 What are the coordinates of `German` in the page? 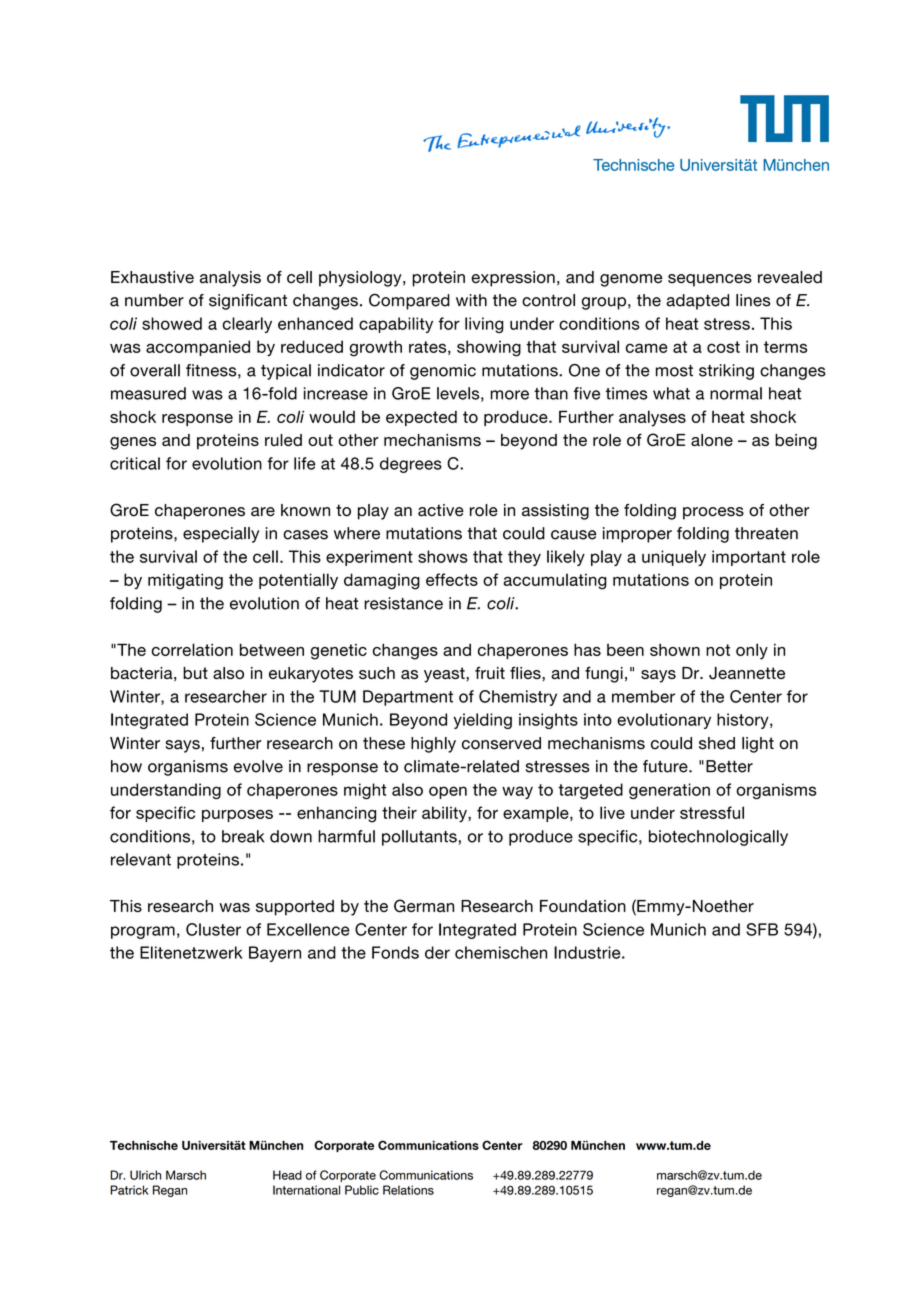 It's located at (424, 906).
